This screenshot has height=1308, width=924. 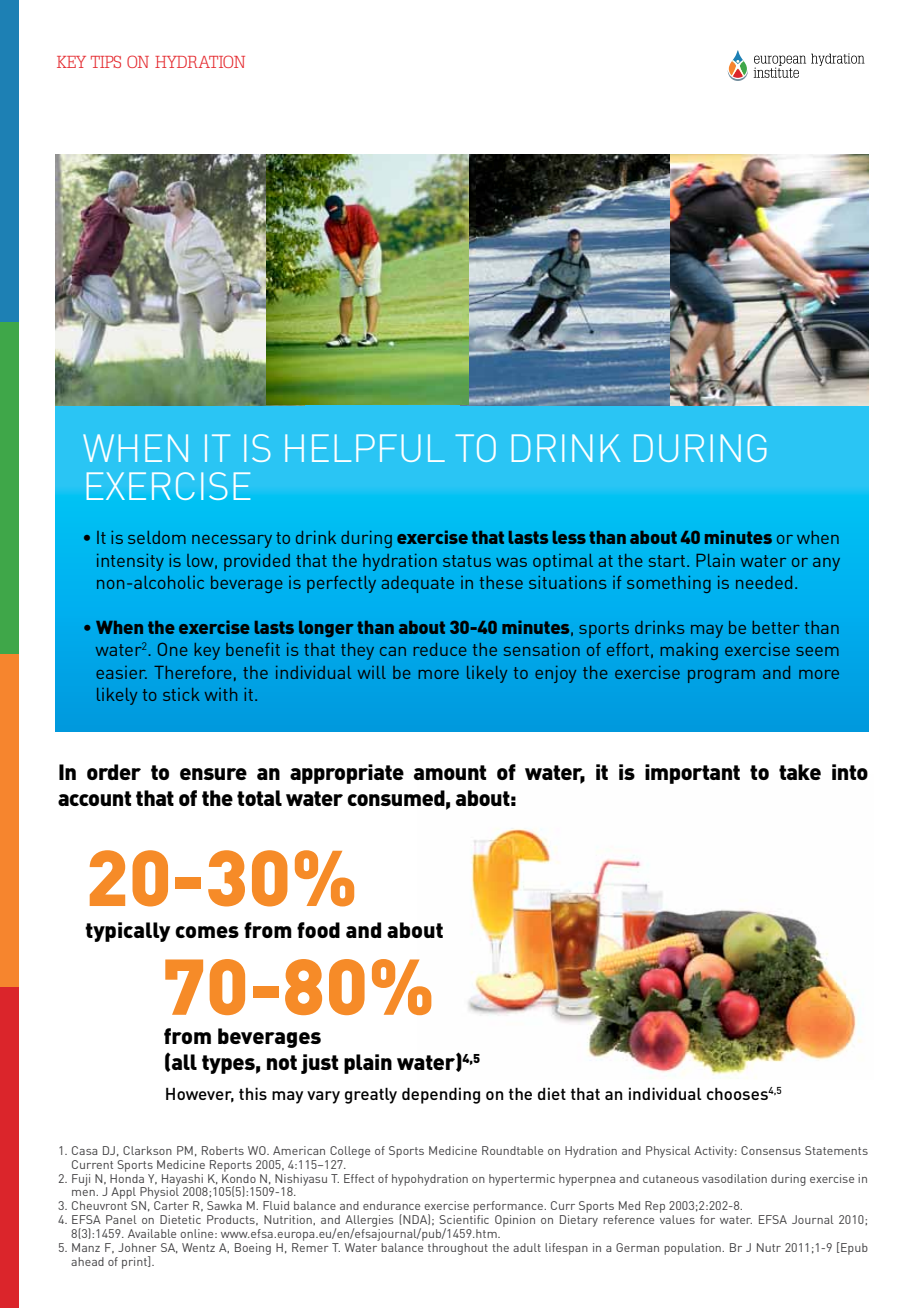 What do you see at coordinates (94, 798) in the screenshot?
I see `account` at bounding box center [94, 798].
